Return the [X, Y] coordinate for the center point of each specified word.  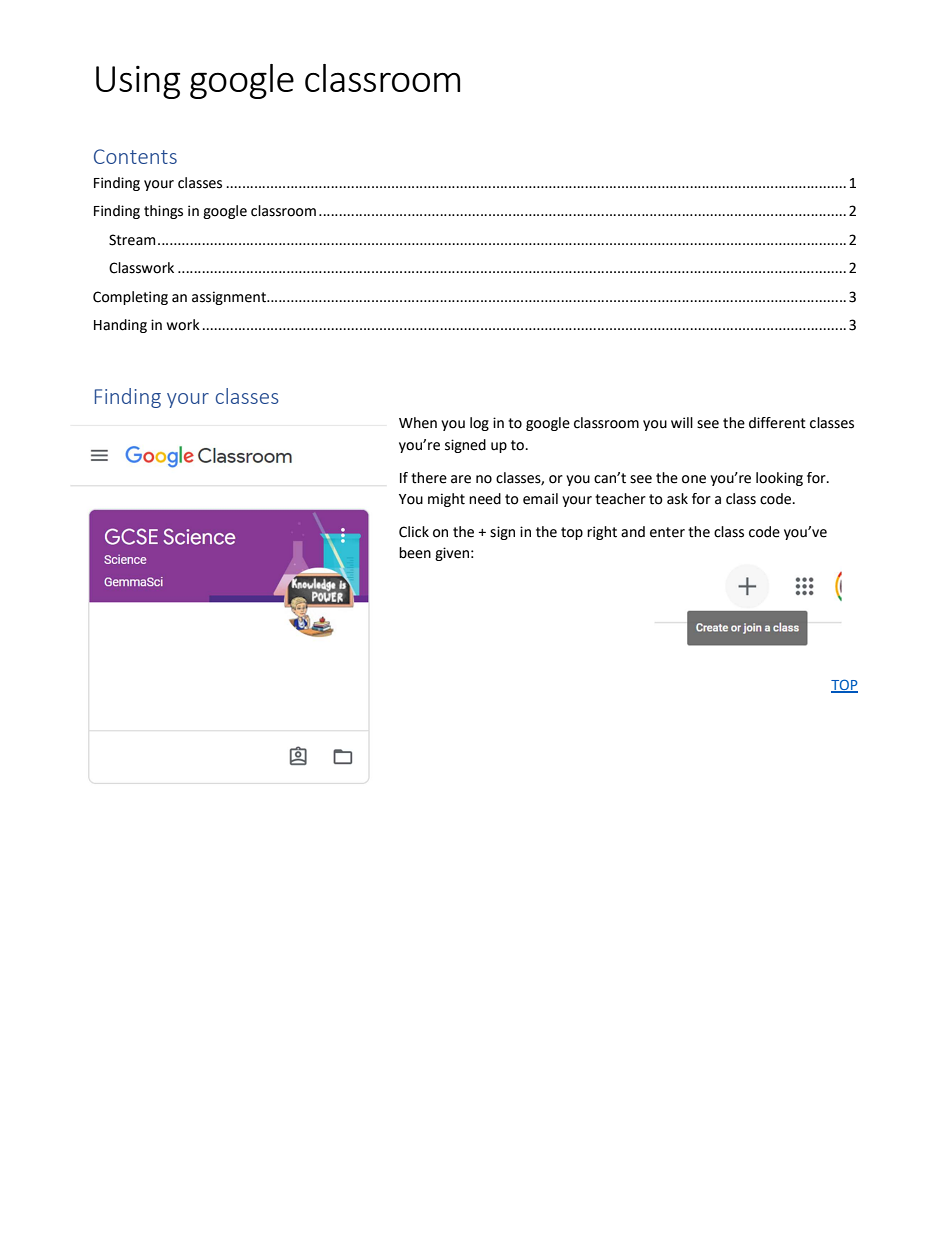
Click [414, 532]
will [682, 422]
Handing [120, 326]
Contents [135, 156]
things [163, 212]
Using [138, 82]
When [418, 423]
